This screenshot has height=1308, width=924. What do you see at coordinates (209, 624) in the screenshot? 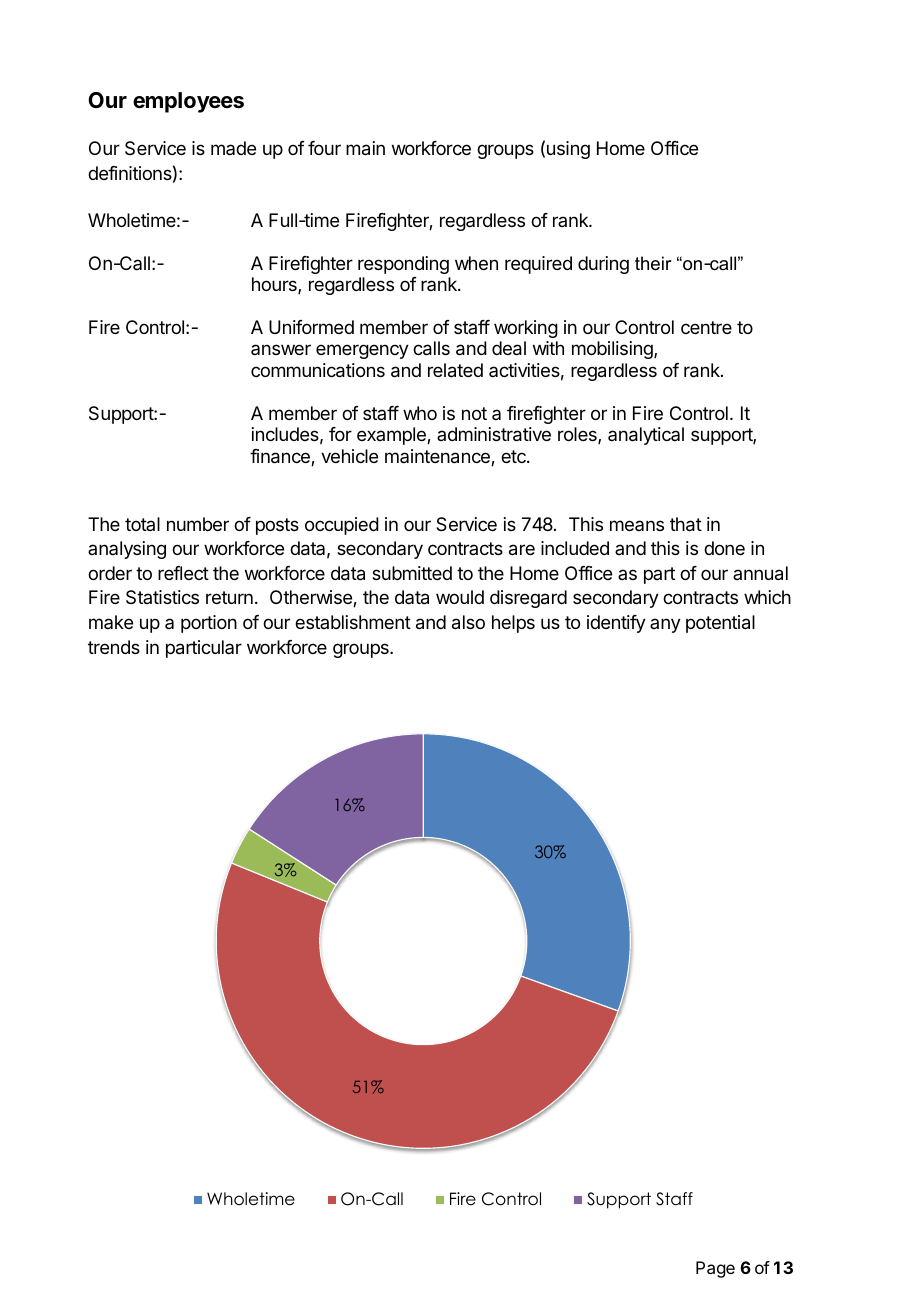
I see `portion` at bounding box center [209, 624].
